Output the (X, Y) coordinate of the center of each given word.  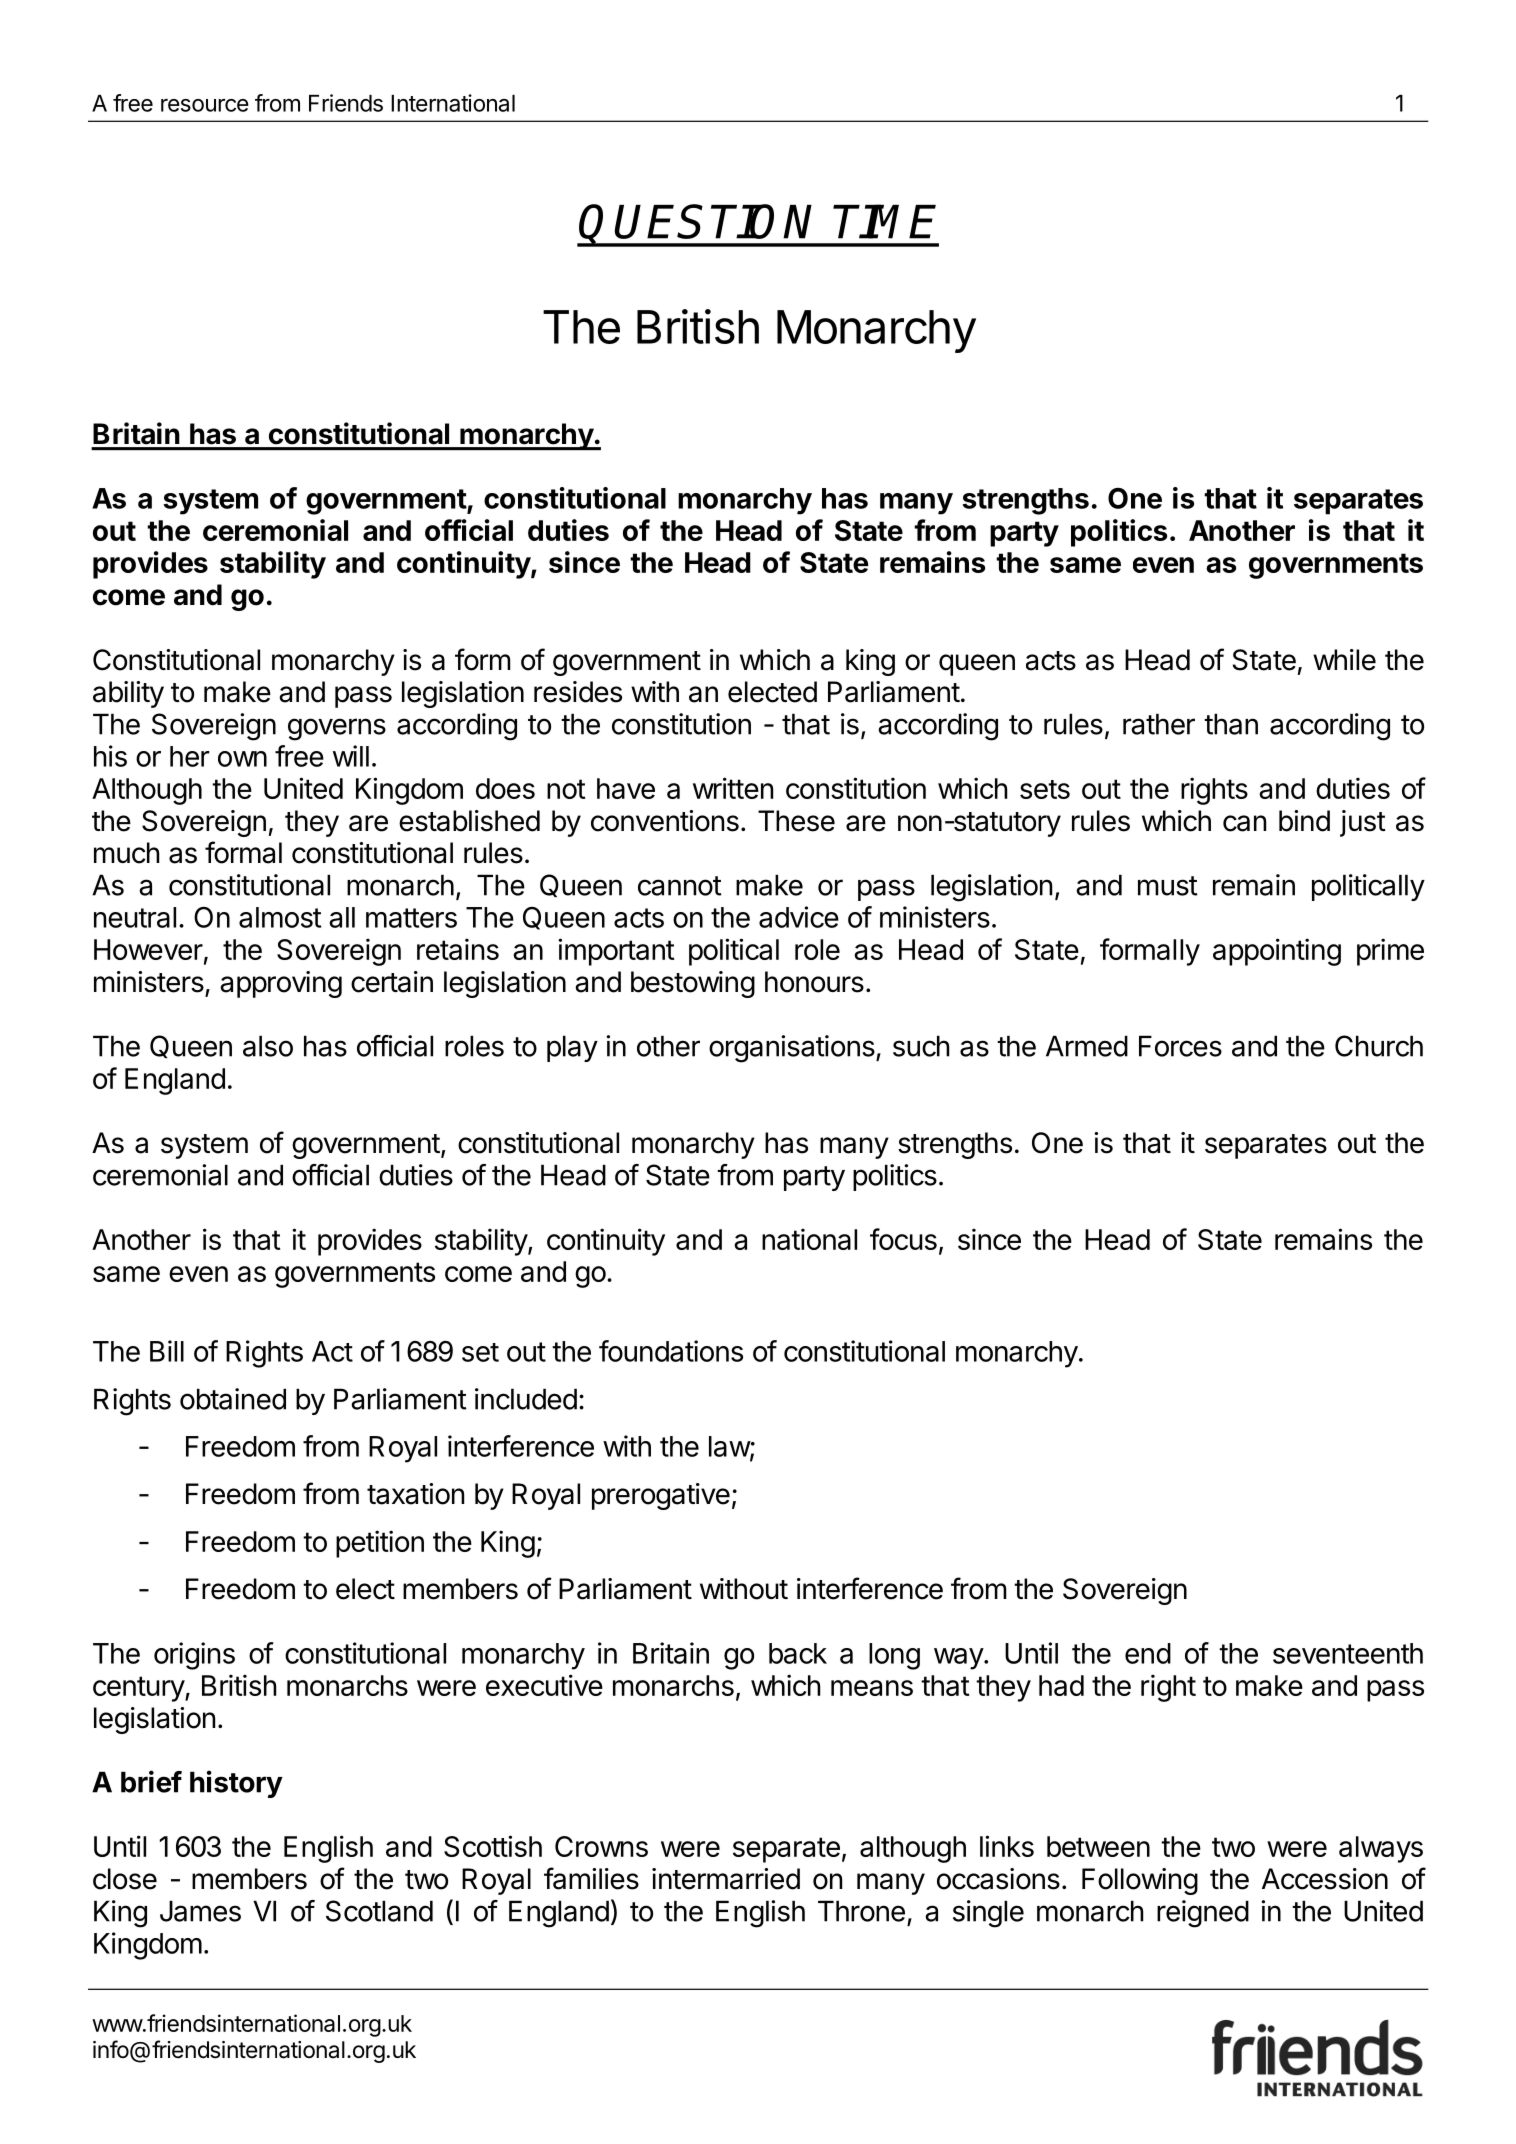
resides (578, 692)
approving (281, 984)
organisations (793, 1049)
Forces (1180, 1046)
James (200, 1911)
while (1344, 660)
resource (205, 105)
